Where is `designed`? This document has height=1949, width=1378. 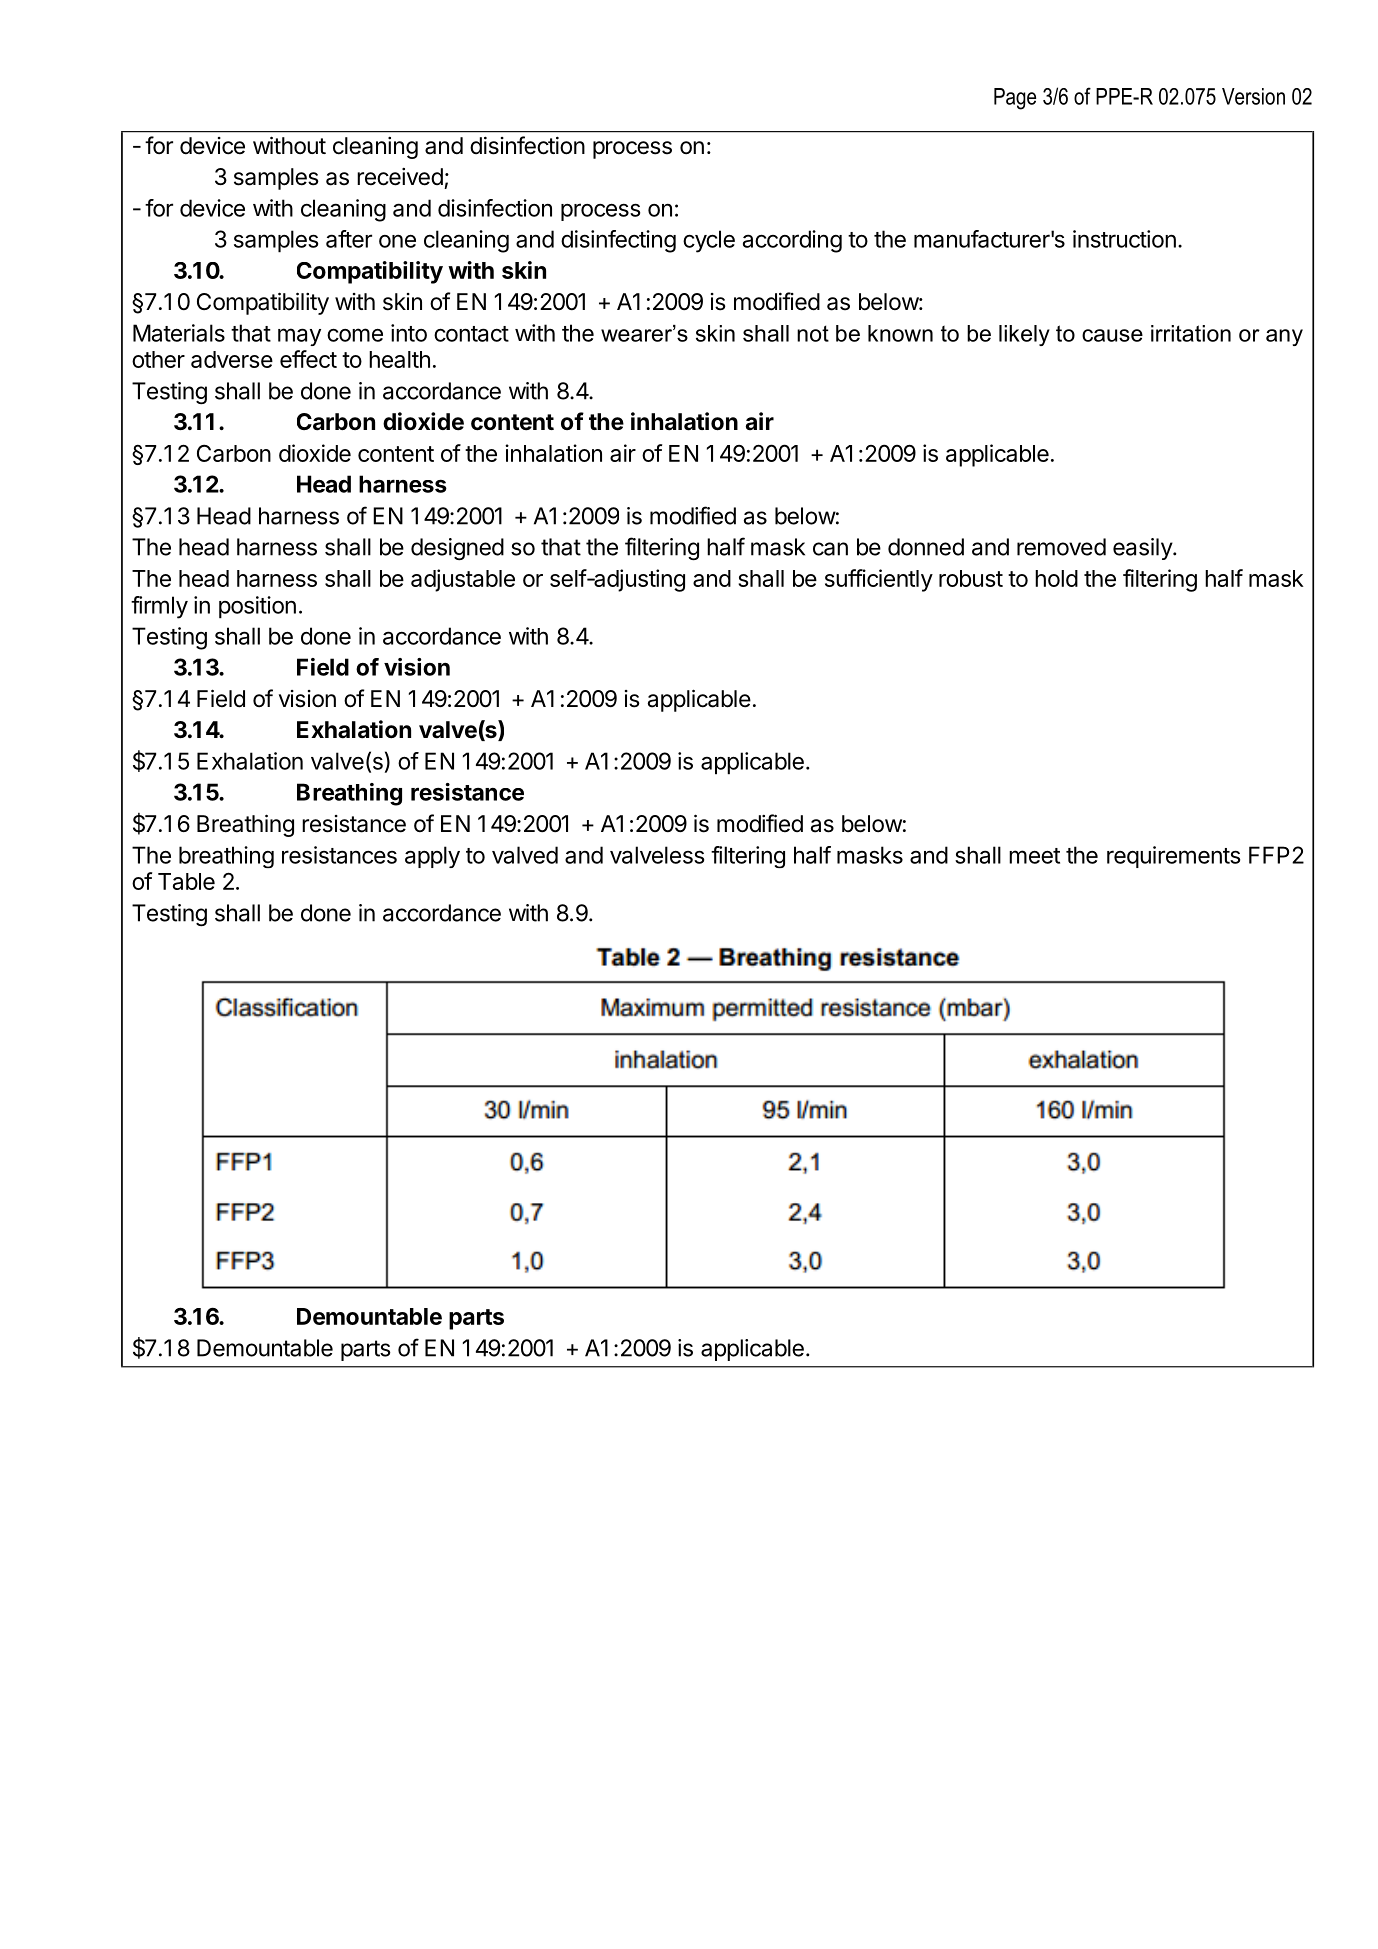 designed is located at coordinates (457, 549).
